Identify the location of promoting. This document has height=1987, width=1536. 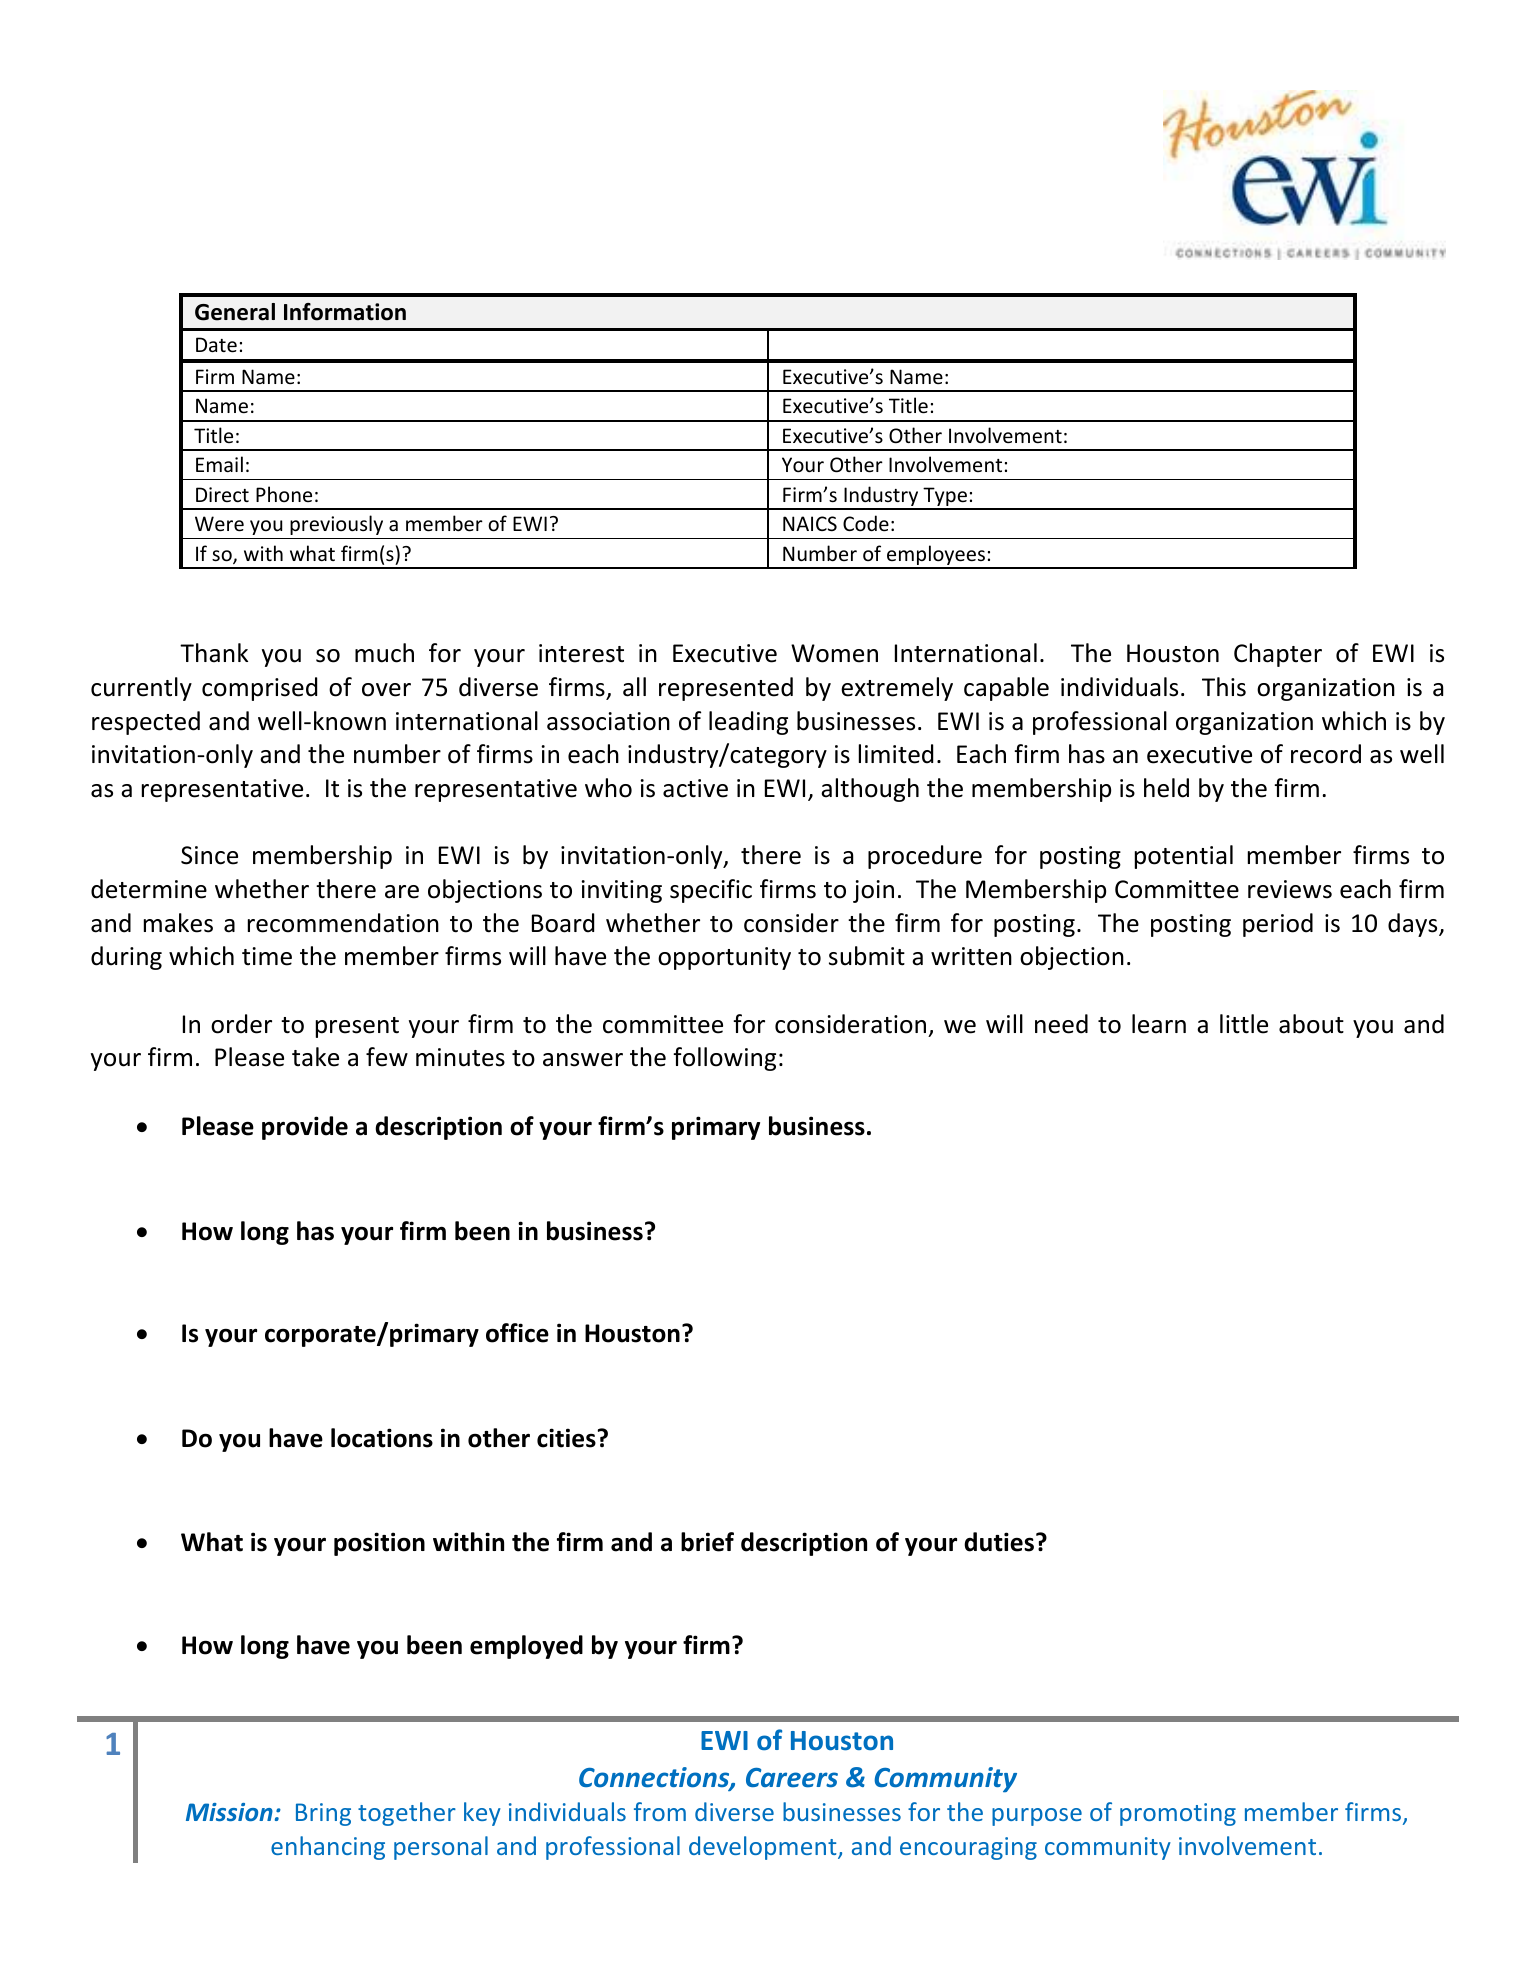
(1178, 1814).
